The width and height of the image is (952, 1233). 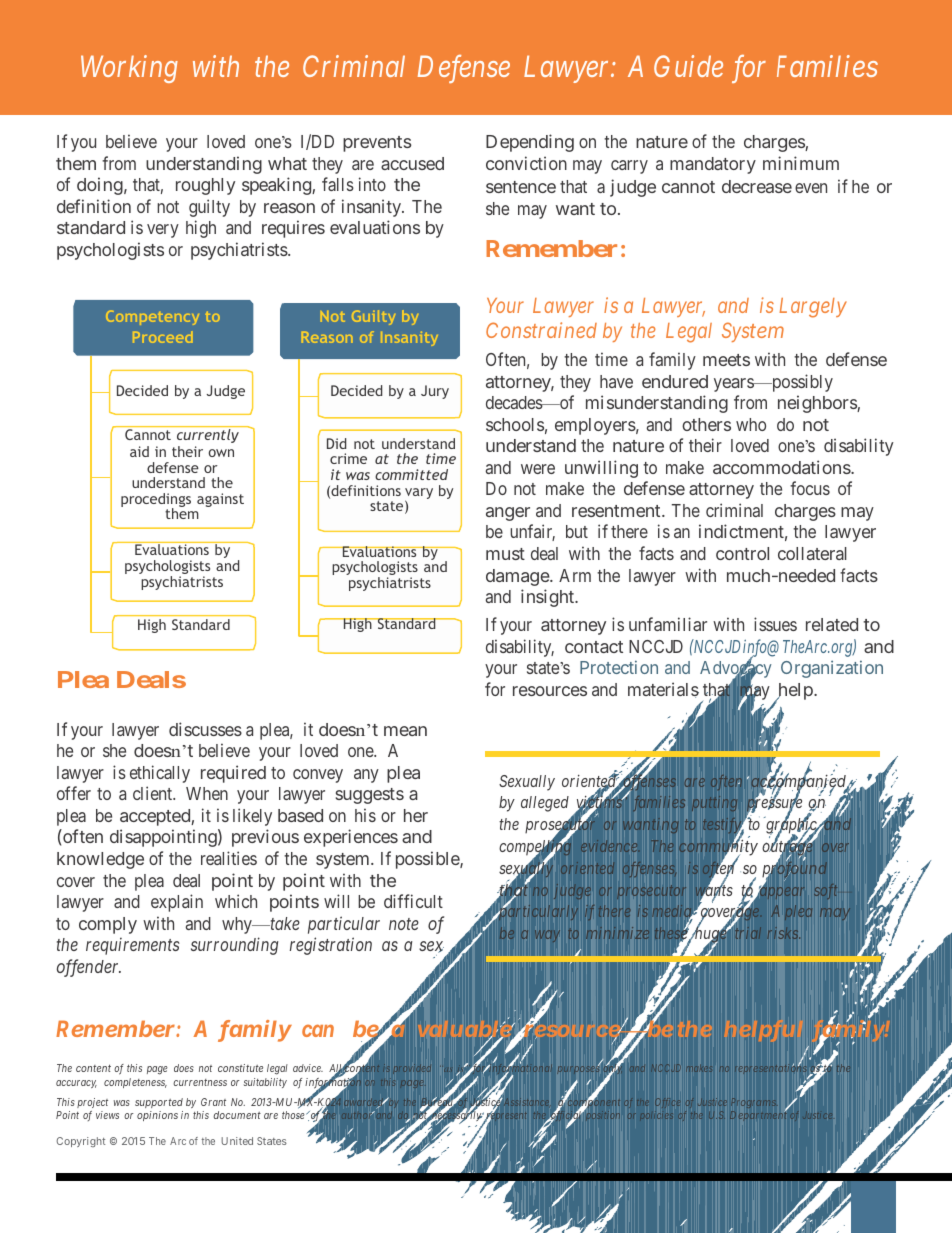 I want to click on damage, so click(x=518, y=577).
